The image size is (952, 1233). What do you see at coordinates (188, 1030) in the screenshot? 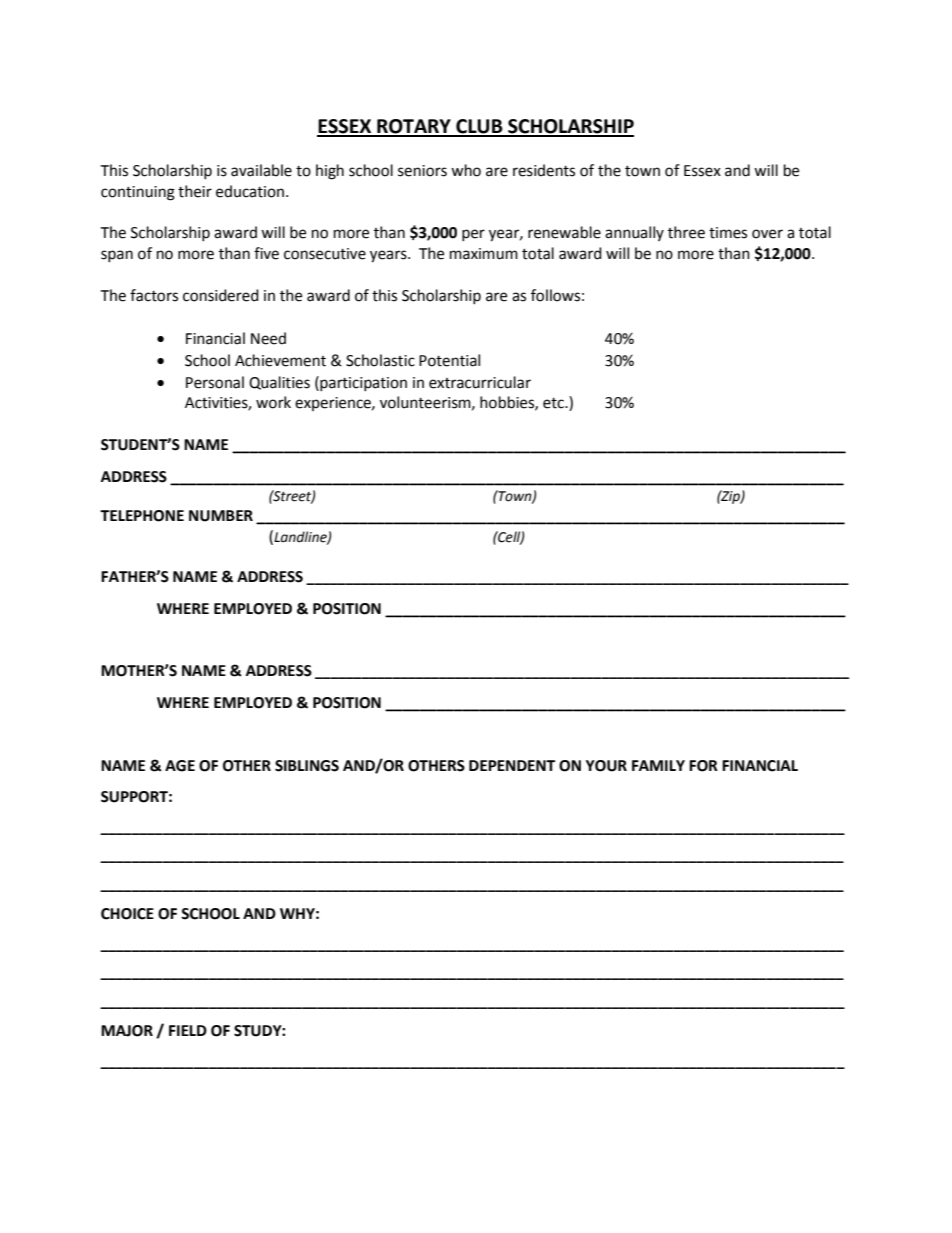
I see `FIELD` at bounding box center [188, 1030].
